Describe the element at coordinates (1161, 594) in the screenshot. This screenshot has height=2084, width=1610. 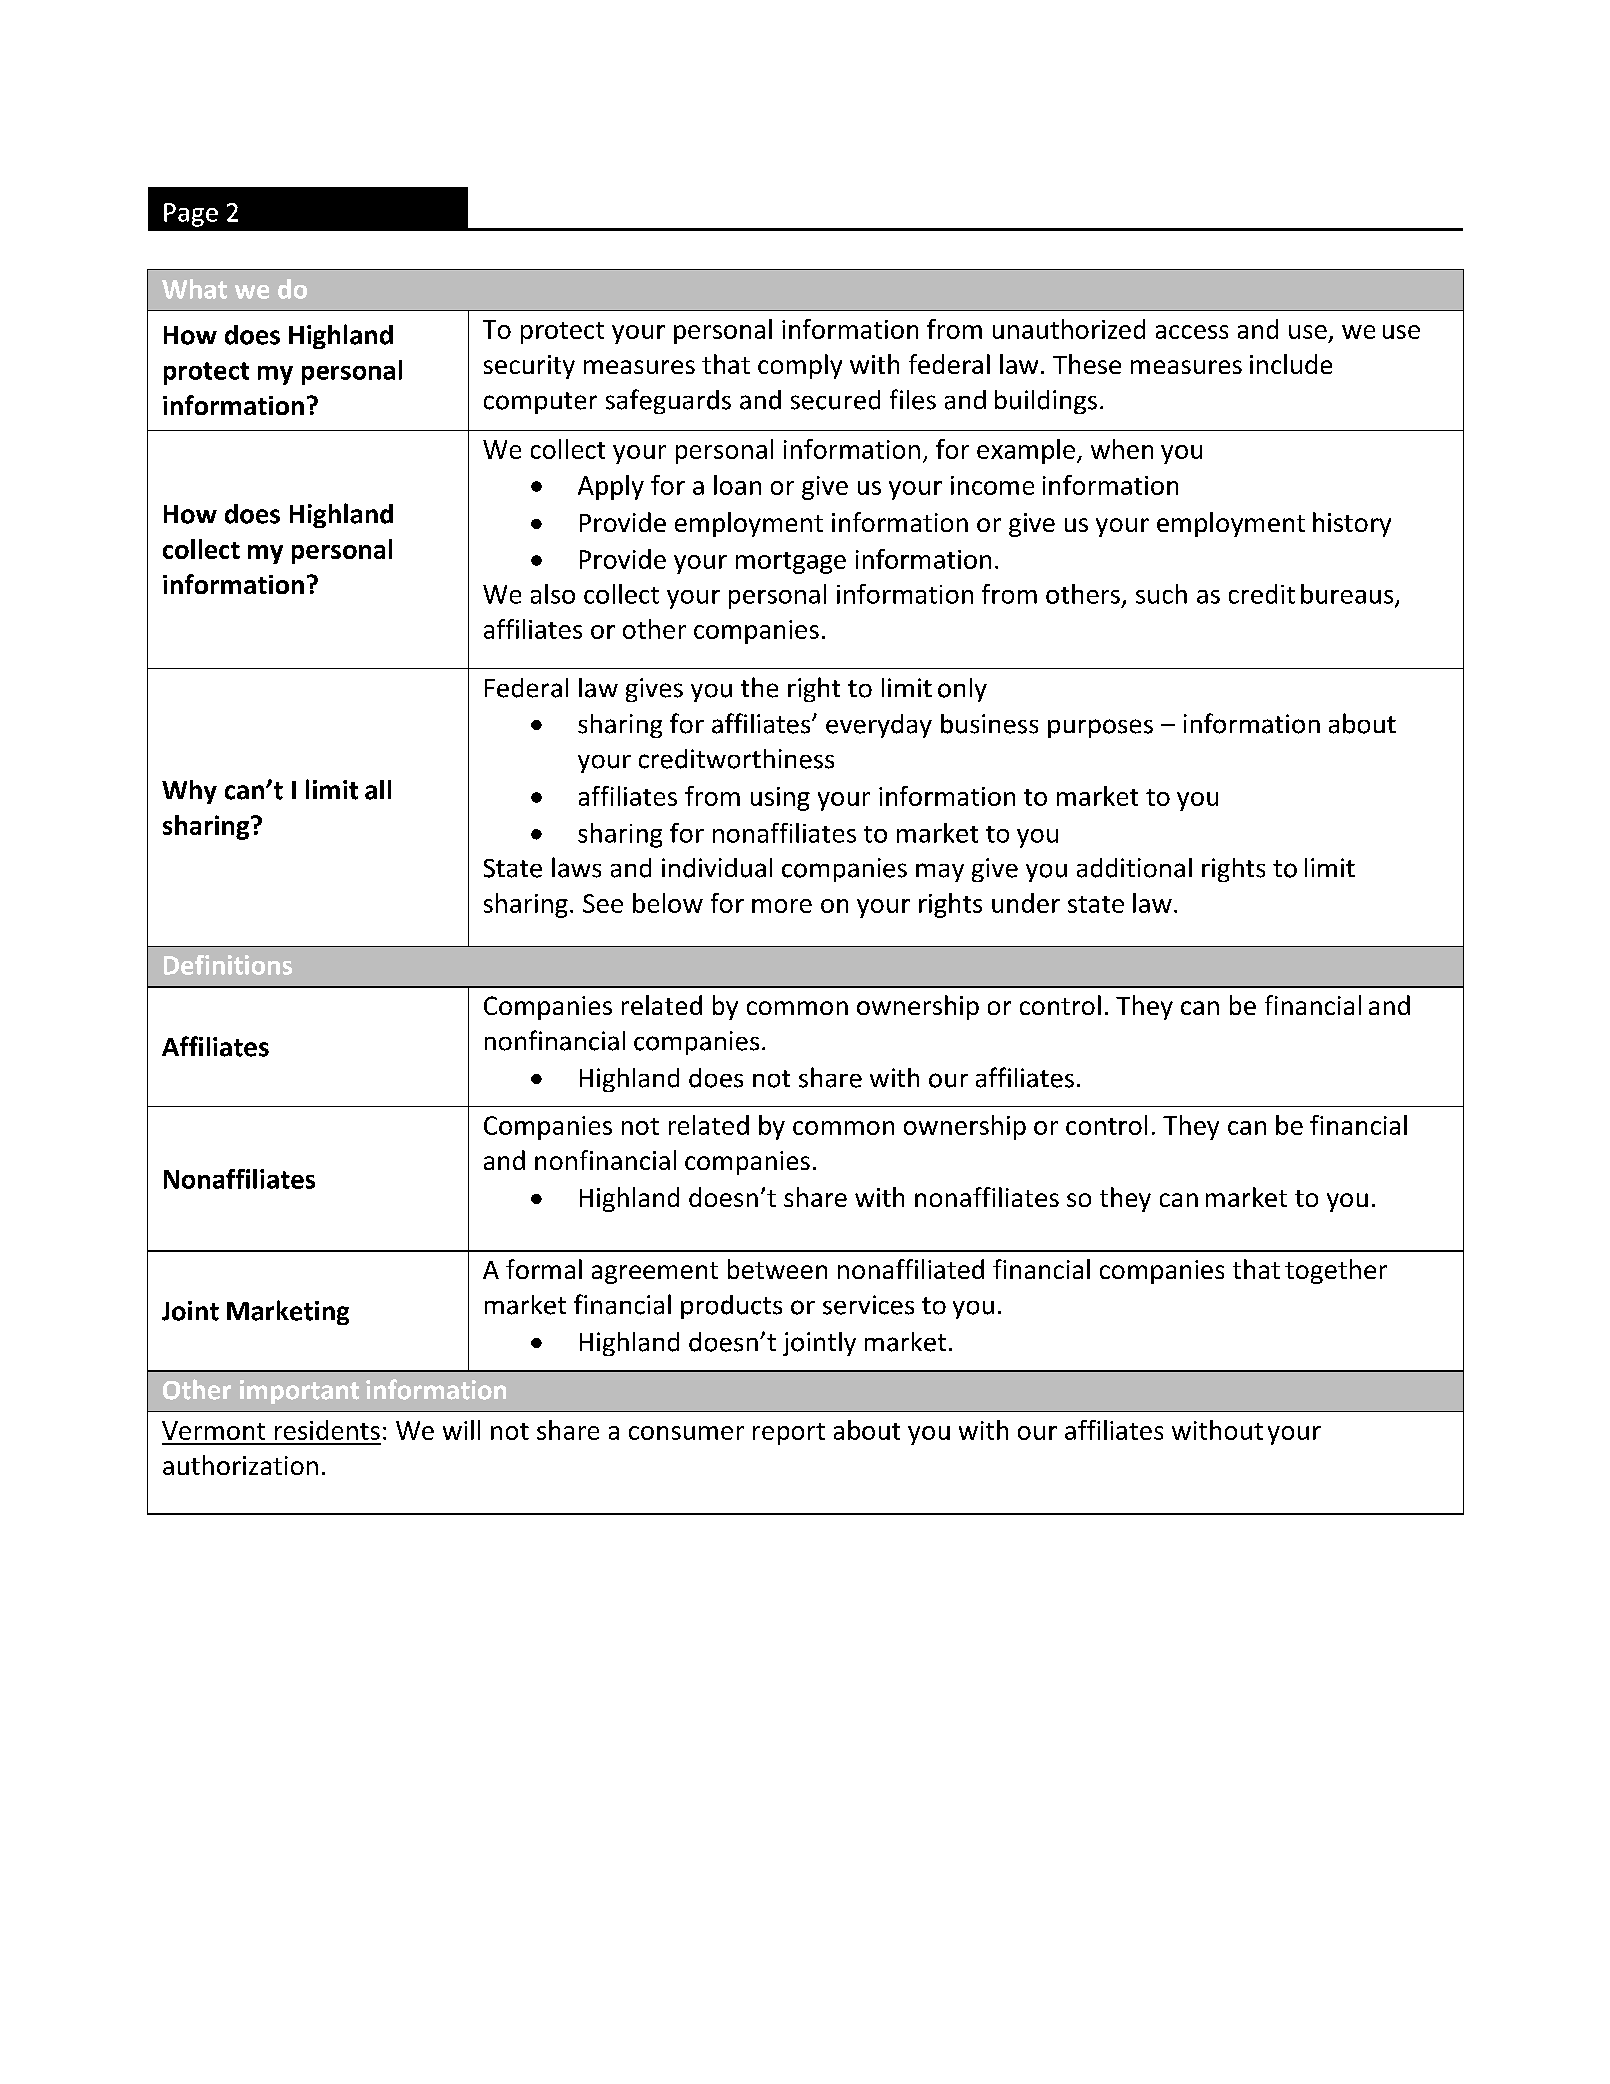
I see `such` at that location.
